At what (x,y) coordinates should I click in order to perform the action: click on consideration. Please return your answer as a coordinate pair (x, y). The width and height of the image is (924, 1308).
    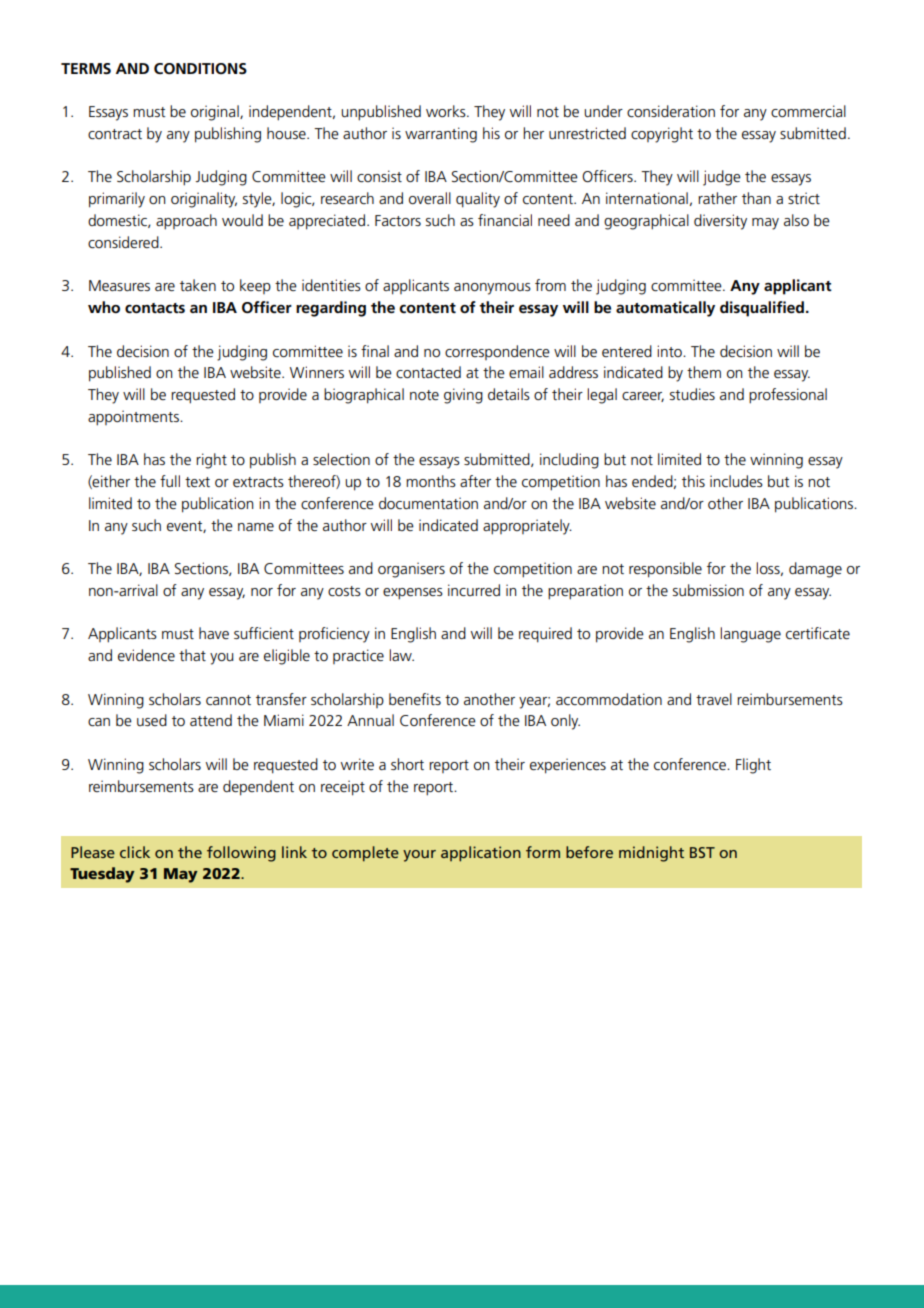
    Looking at the image, I should click on (671, 111).
